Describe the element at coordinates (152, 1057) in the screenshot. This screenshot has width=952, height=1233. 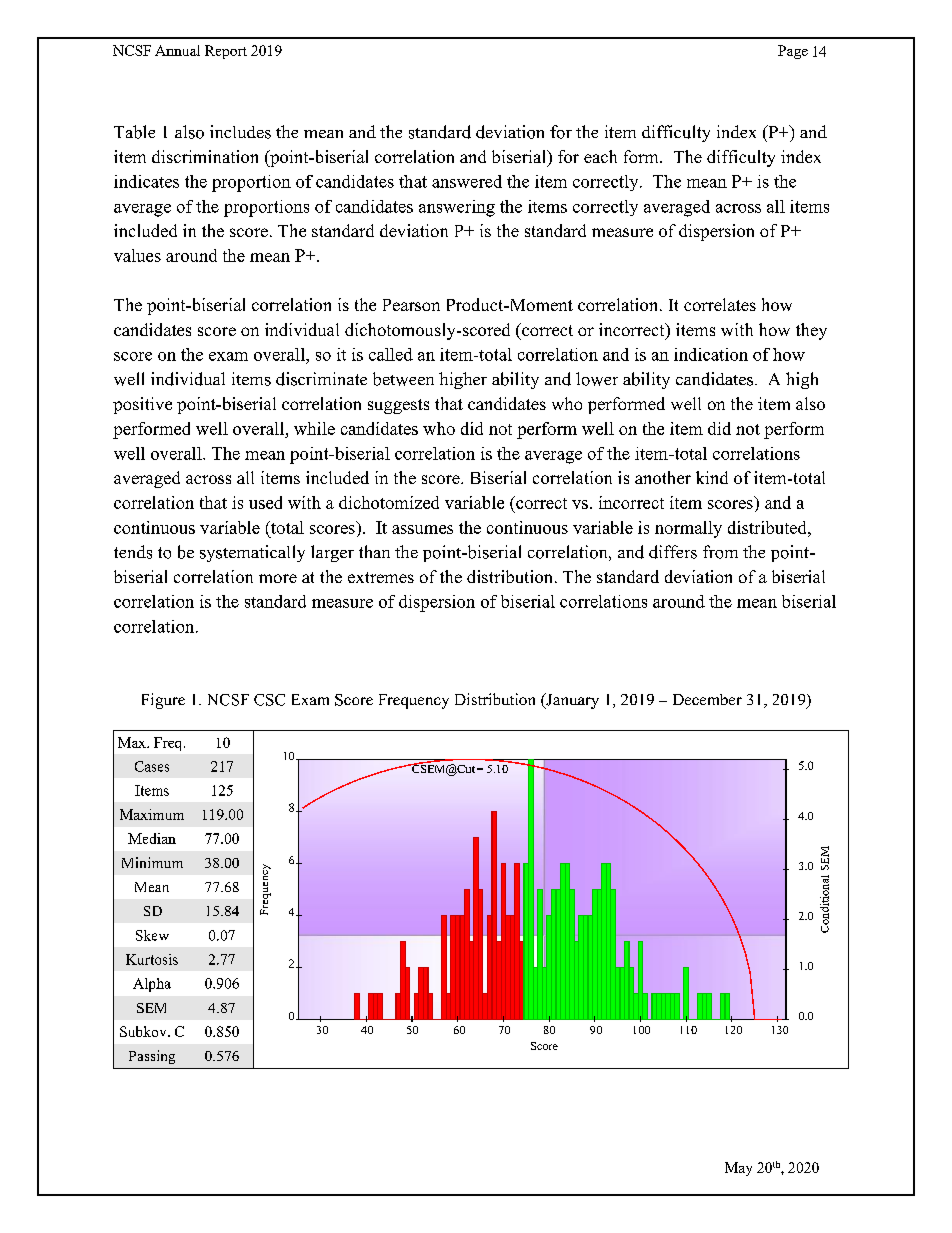
I see `Passing` at that location.
